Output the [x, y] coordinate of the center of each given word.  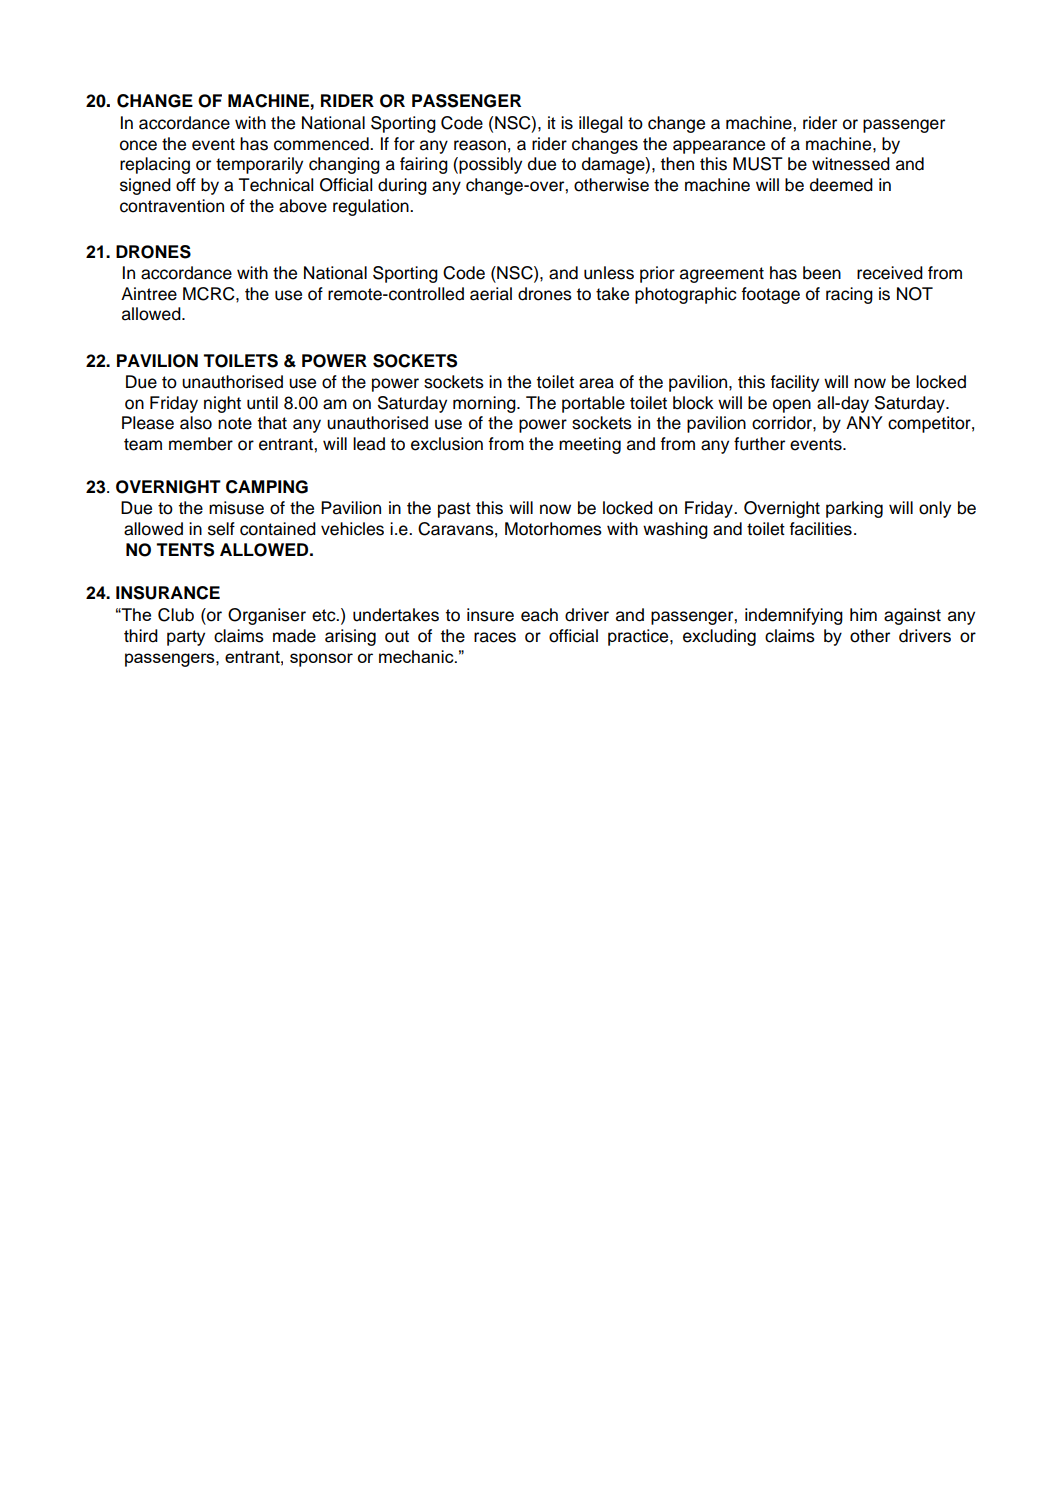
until [262, 403]
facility [794, 383]
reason [480, 145]
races [495, 637]
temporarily [259, 165]
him [863, 614]
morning [485, 404]
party [186, 638]
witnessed [851, 164]
